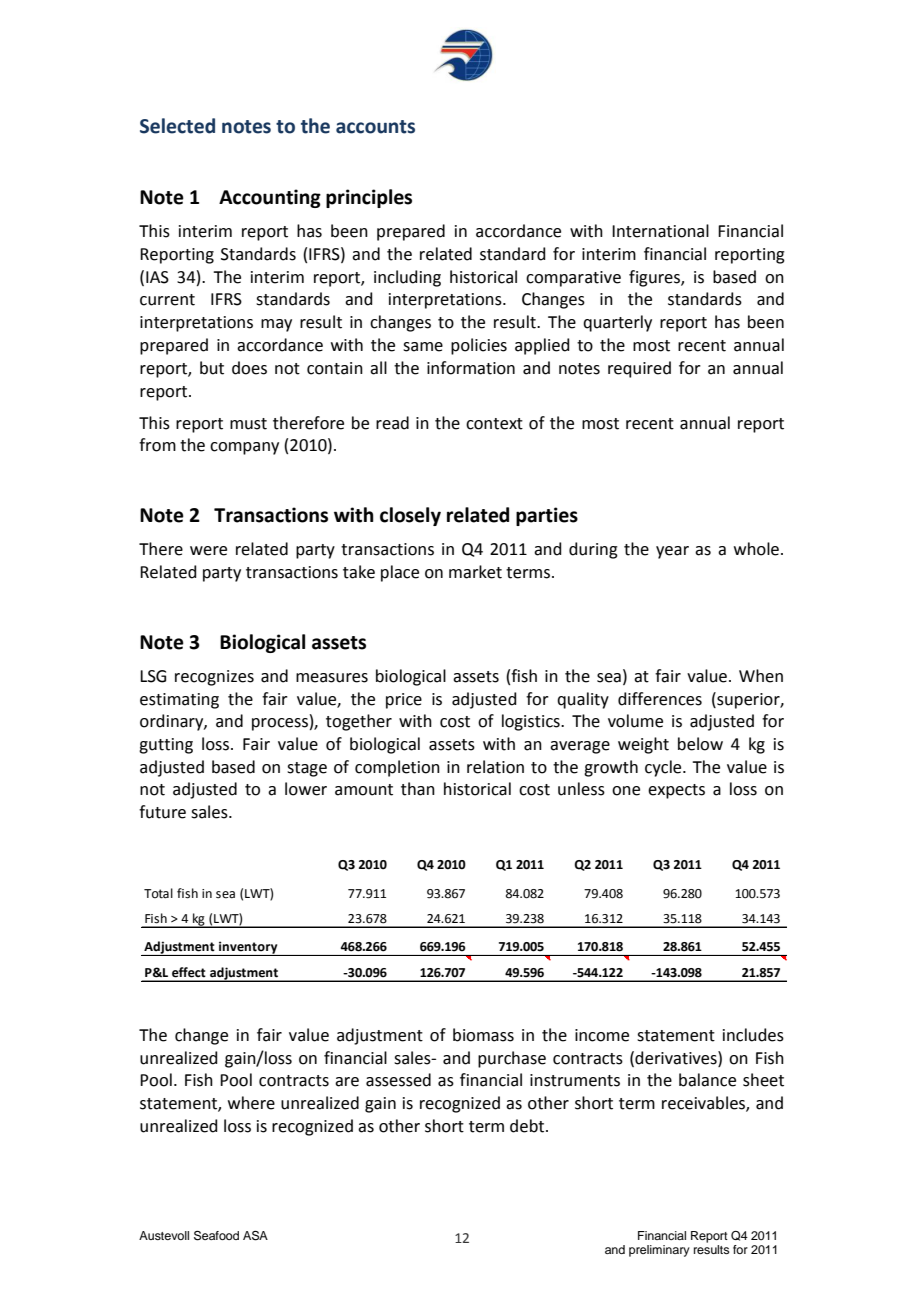 The height and width of the screenshot is (1308, 924). I want to click on required, so click(639, 369).
